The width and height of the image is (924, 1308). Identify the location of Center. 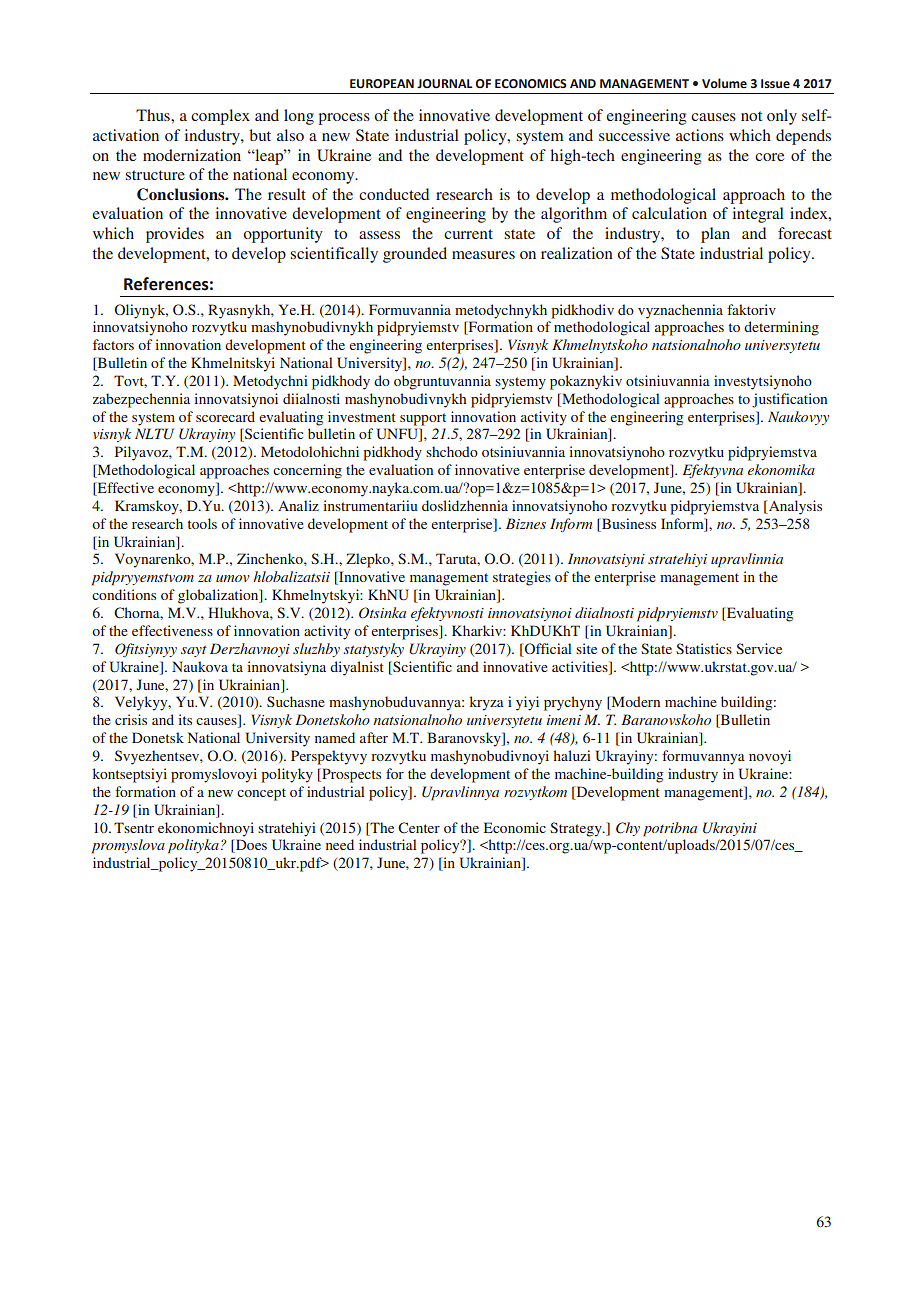
(419, 827).
